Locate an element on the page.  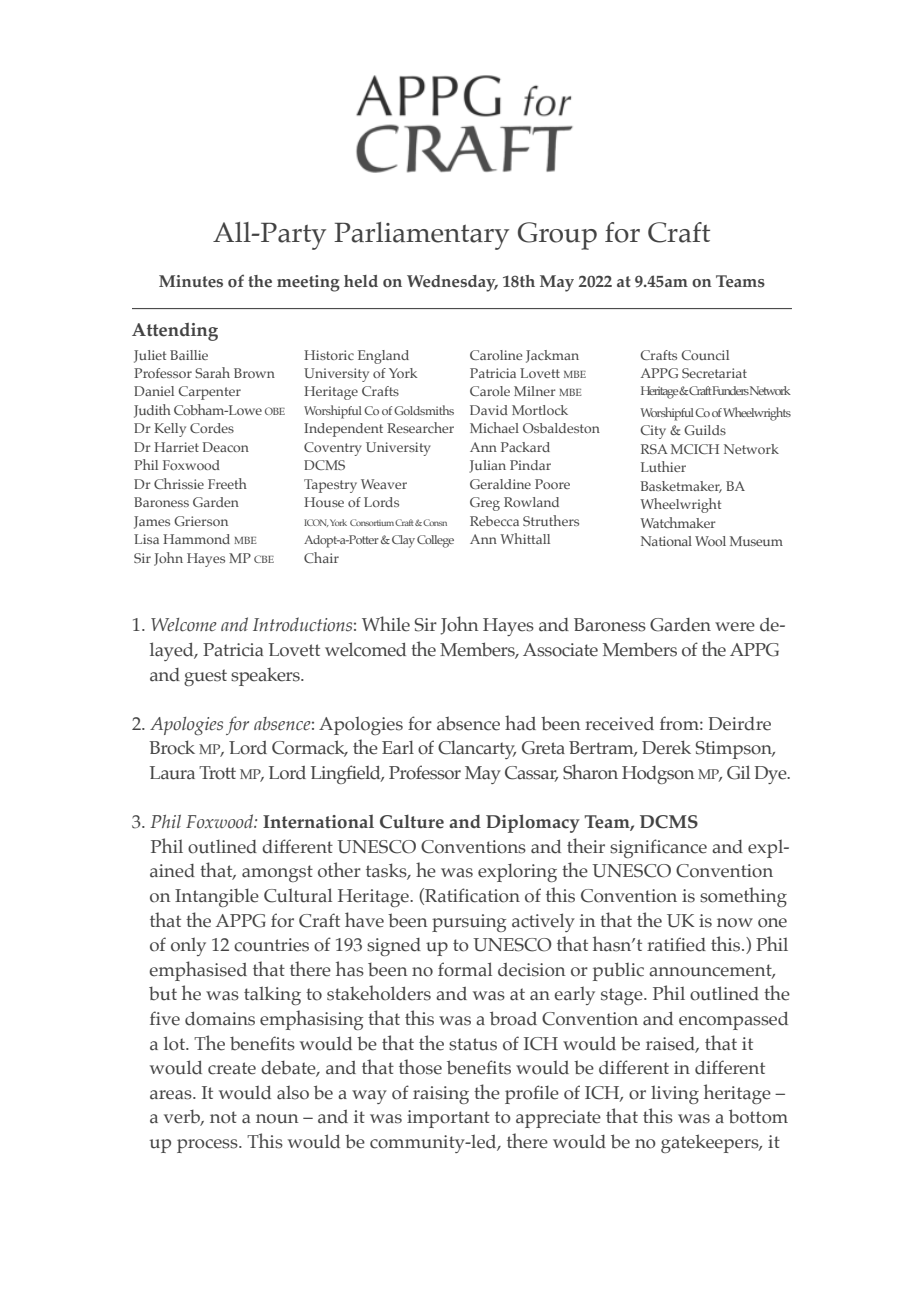
Hammond is located at coordinates (196, 539).
